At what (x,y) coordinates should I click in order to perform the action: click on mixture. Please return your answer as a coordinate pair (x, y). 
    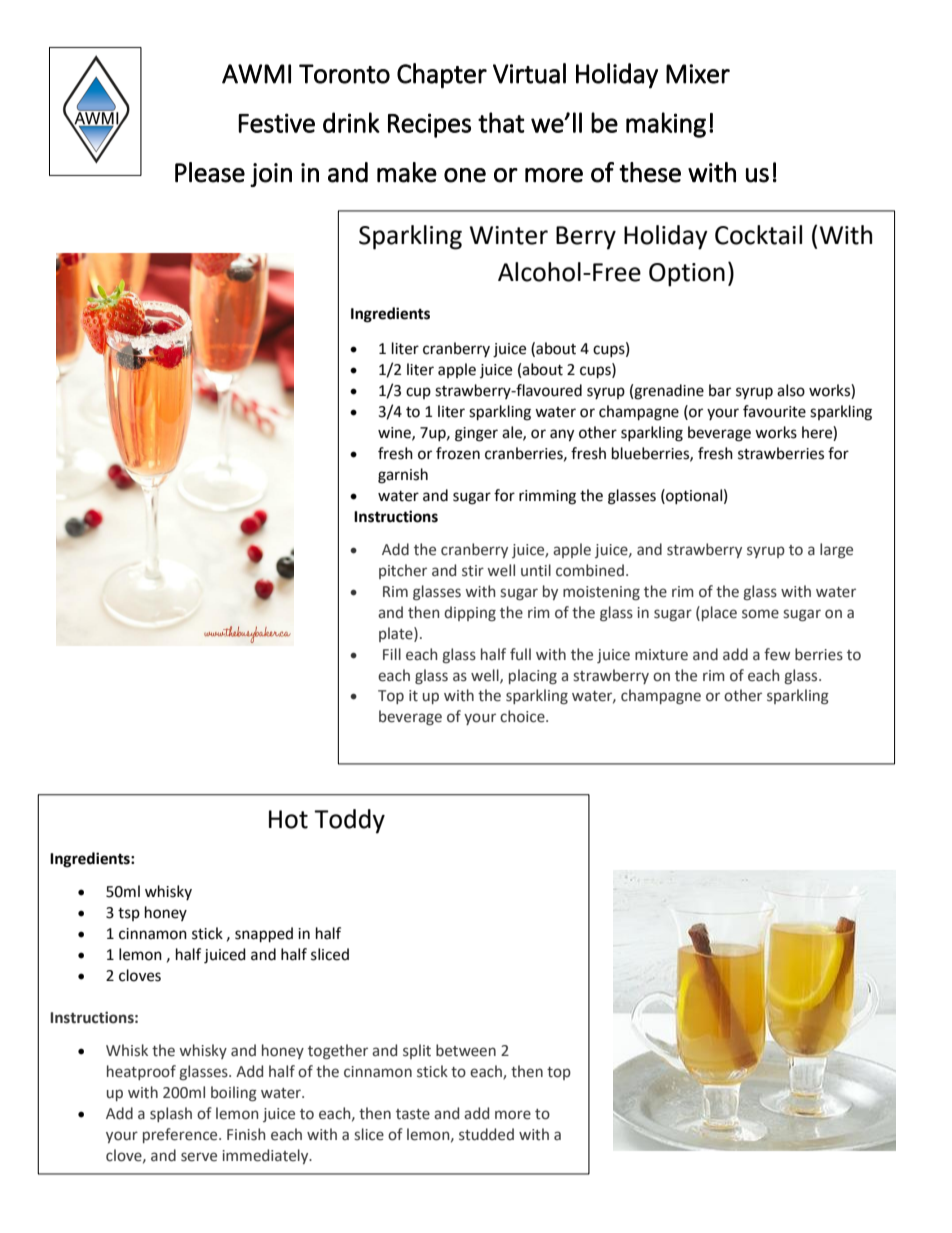
    Looking at the image, I should click on (661, 655).
